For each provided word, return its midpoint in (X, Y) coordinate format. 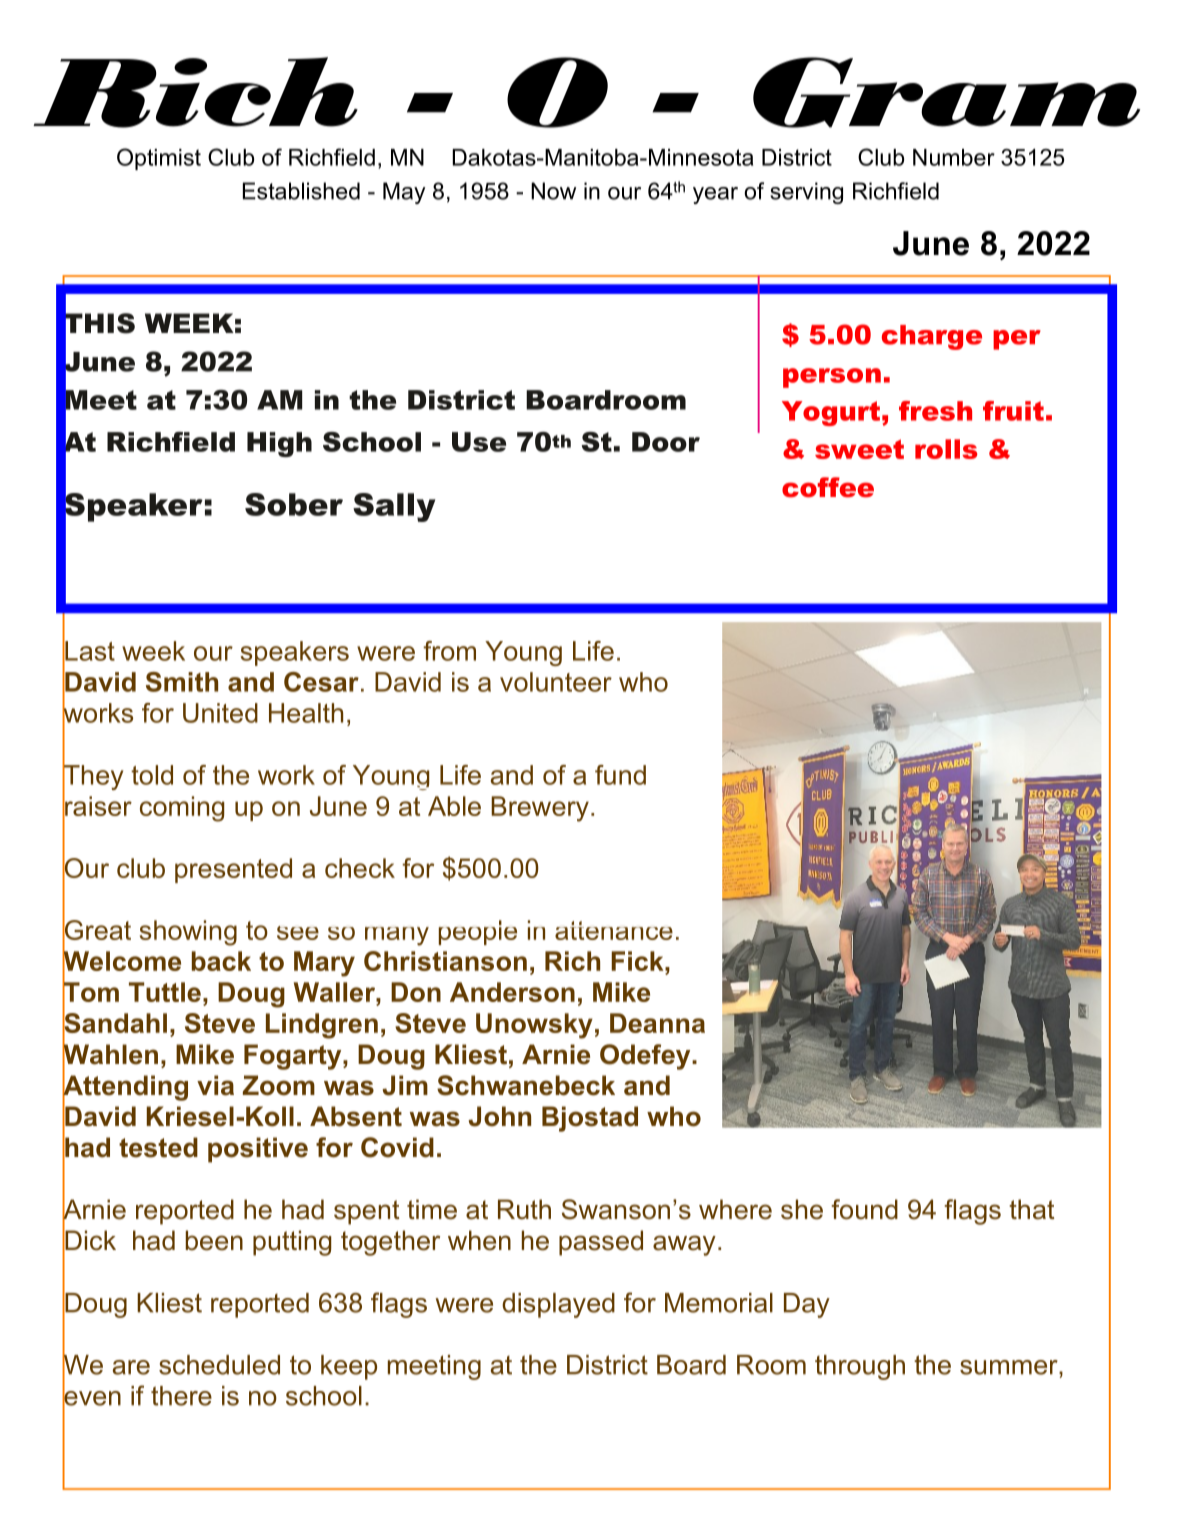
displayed (558, 1305)
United (220, 713)
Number (954, 157)
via (215, 1085)
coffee (828, 487)
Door (666, 442)
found (864, 1209)
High (279, 444)
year (715, 195)
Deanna (657, 1023)
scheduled (219, 1365)
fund (620, 775)
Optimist (159, 159)
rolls (946, 449)
